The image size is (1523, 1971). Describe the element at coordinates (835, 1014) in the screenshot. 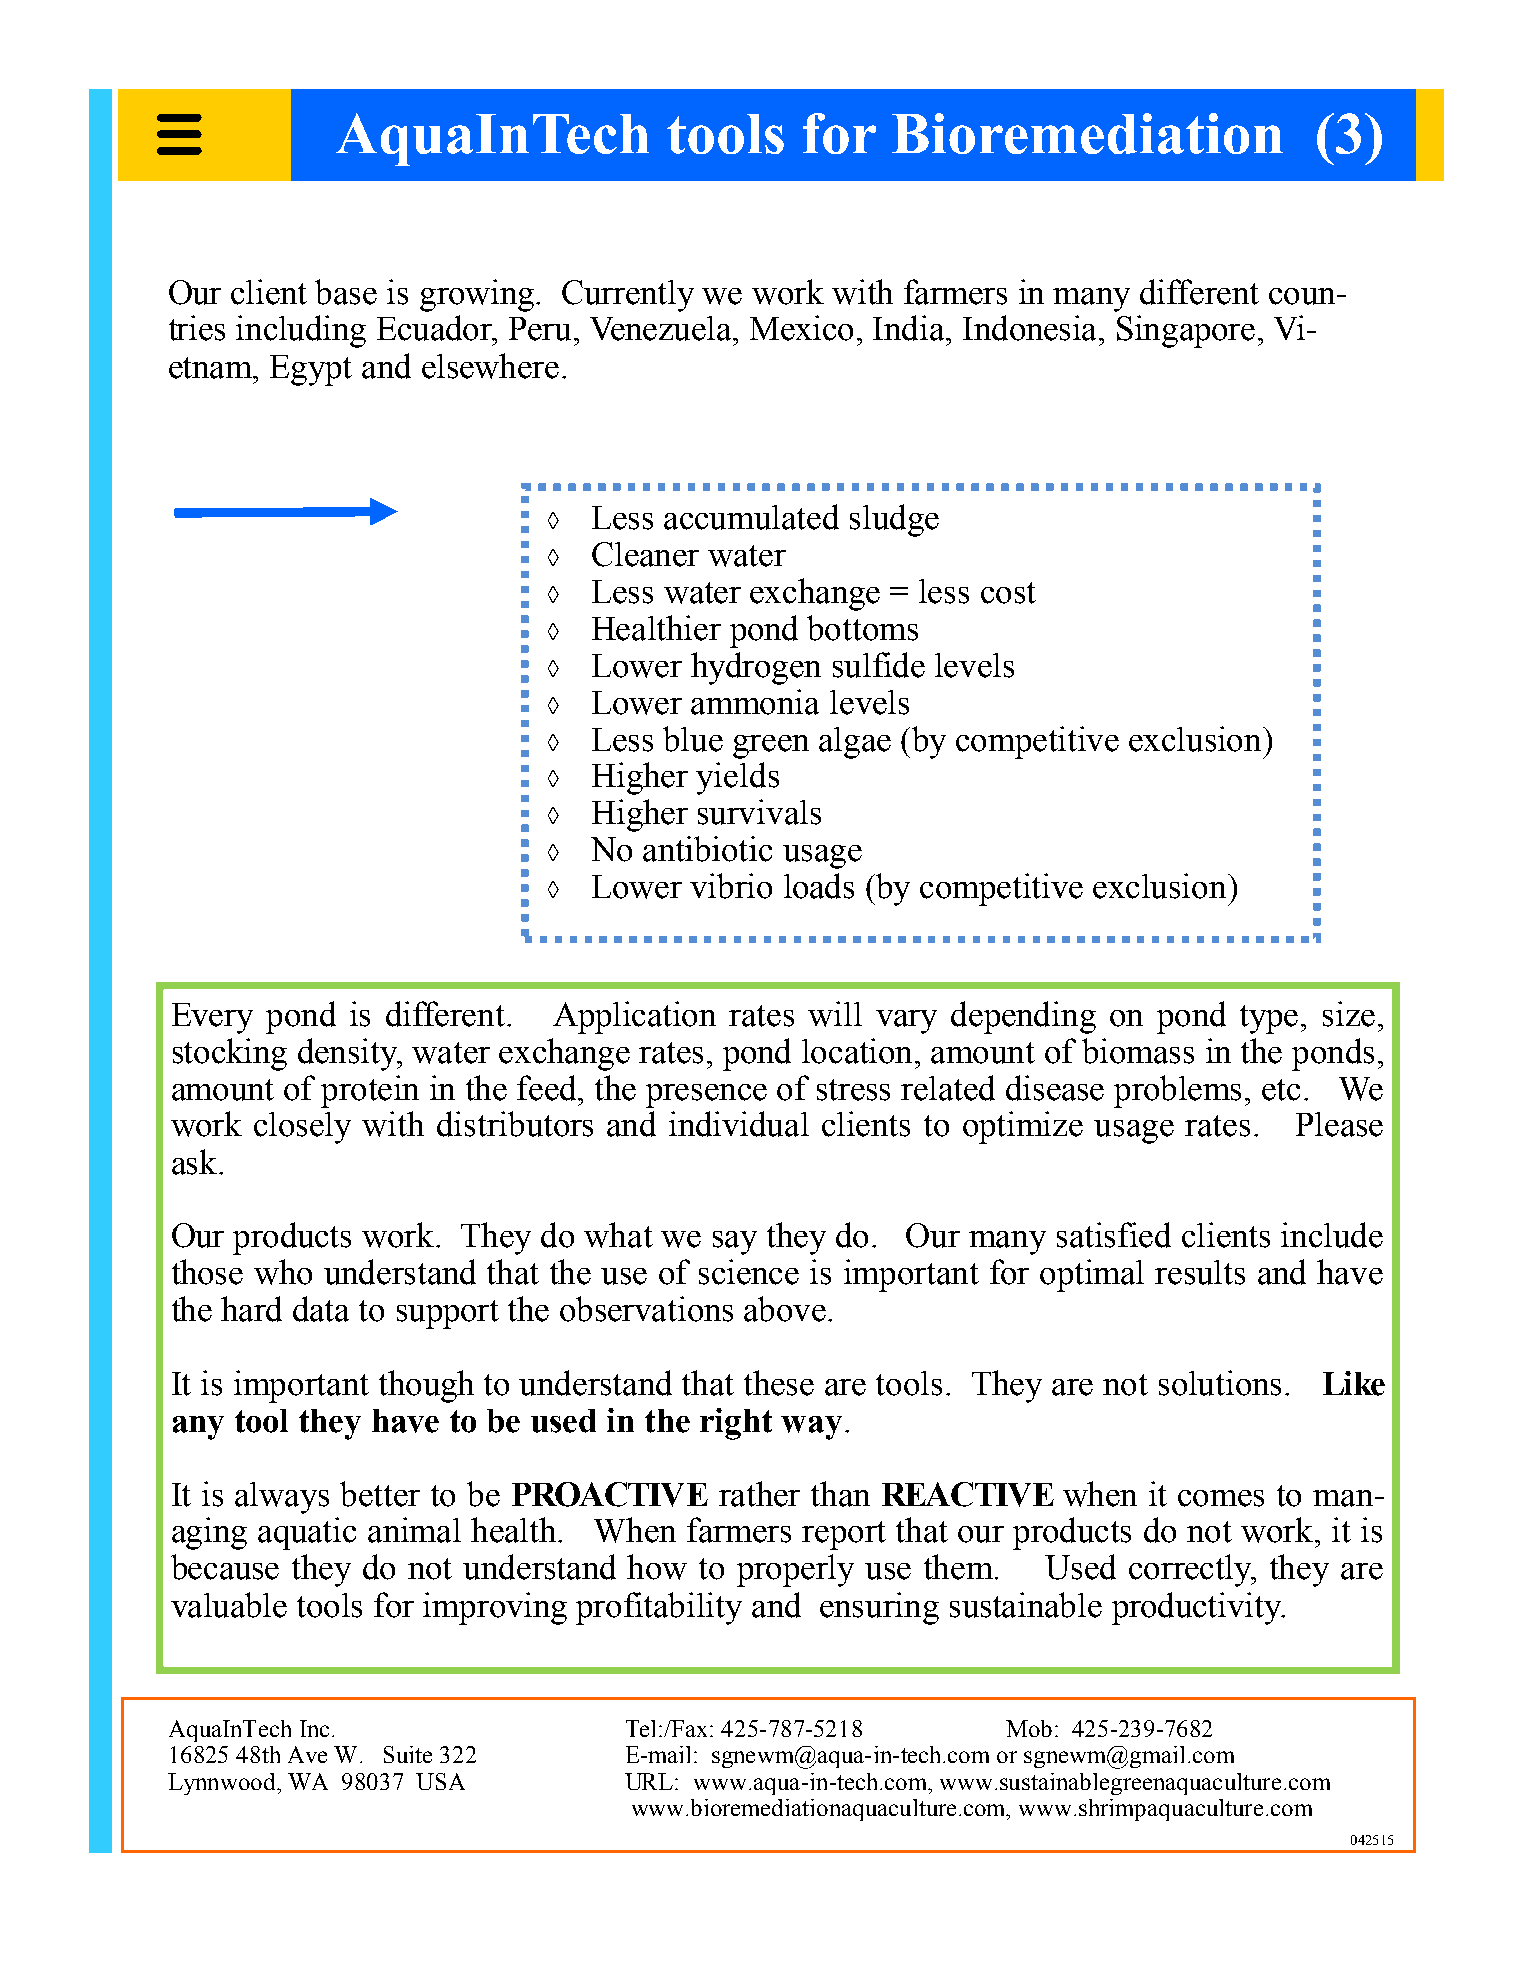

I see `will` at that location.
